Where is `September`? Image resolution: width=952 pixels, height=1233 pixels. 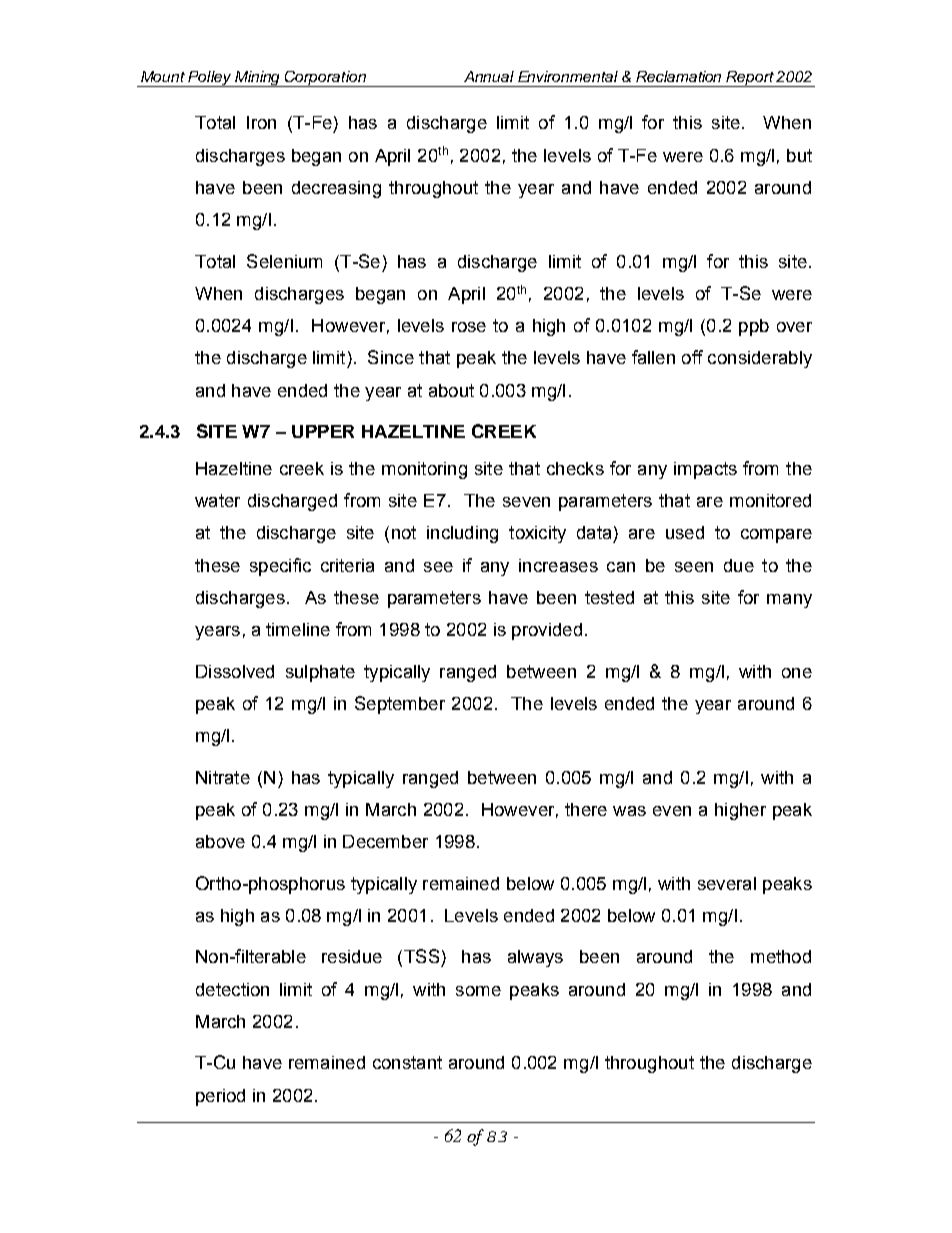 September is located at coordinates (400, 705).
